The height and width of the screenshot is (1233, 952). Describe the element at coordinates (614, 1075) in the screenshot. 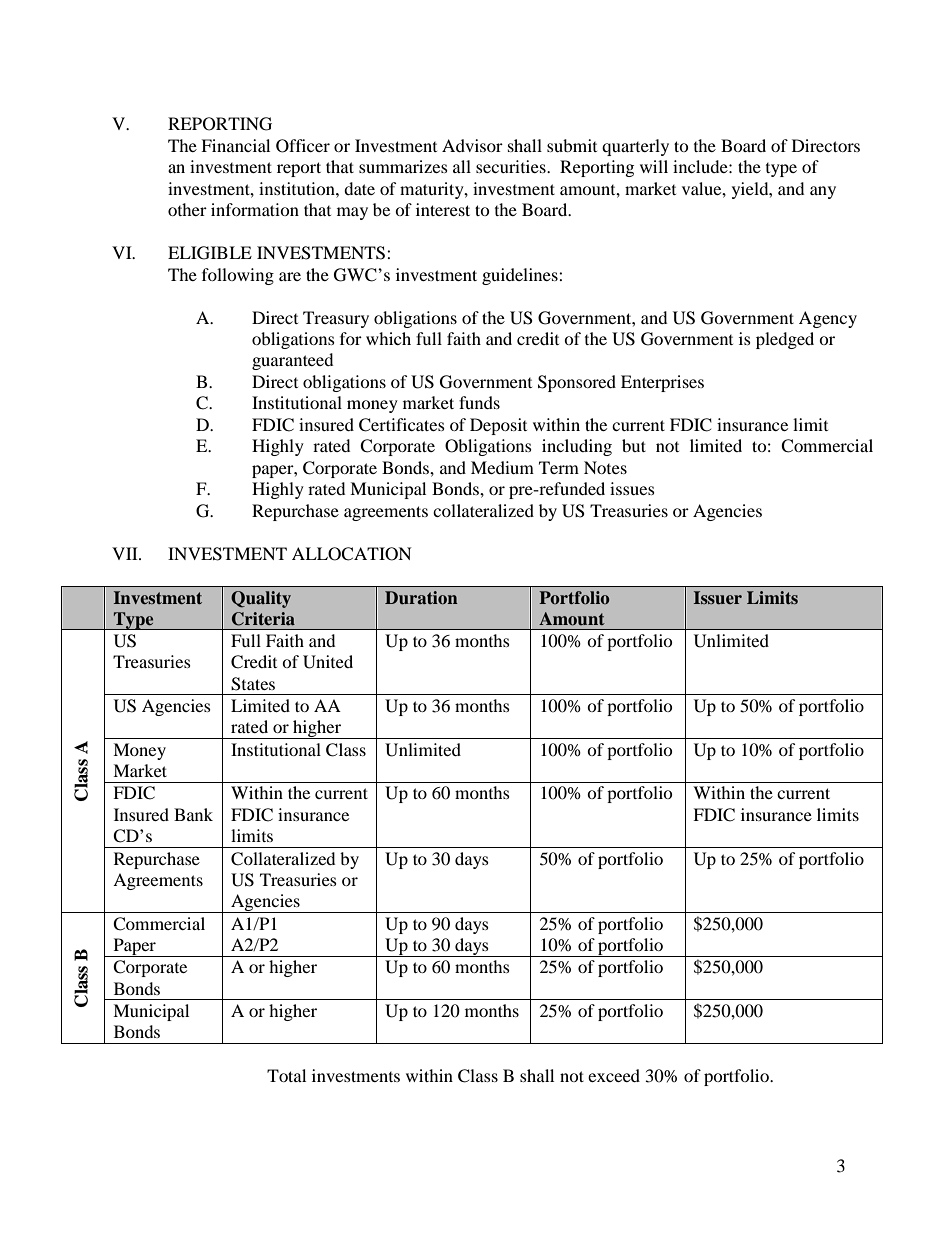

I see `exceed` at that location.
